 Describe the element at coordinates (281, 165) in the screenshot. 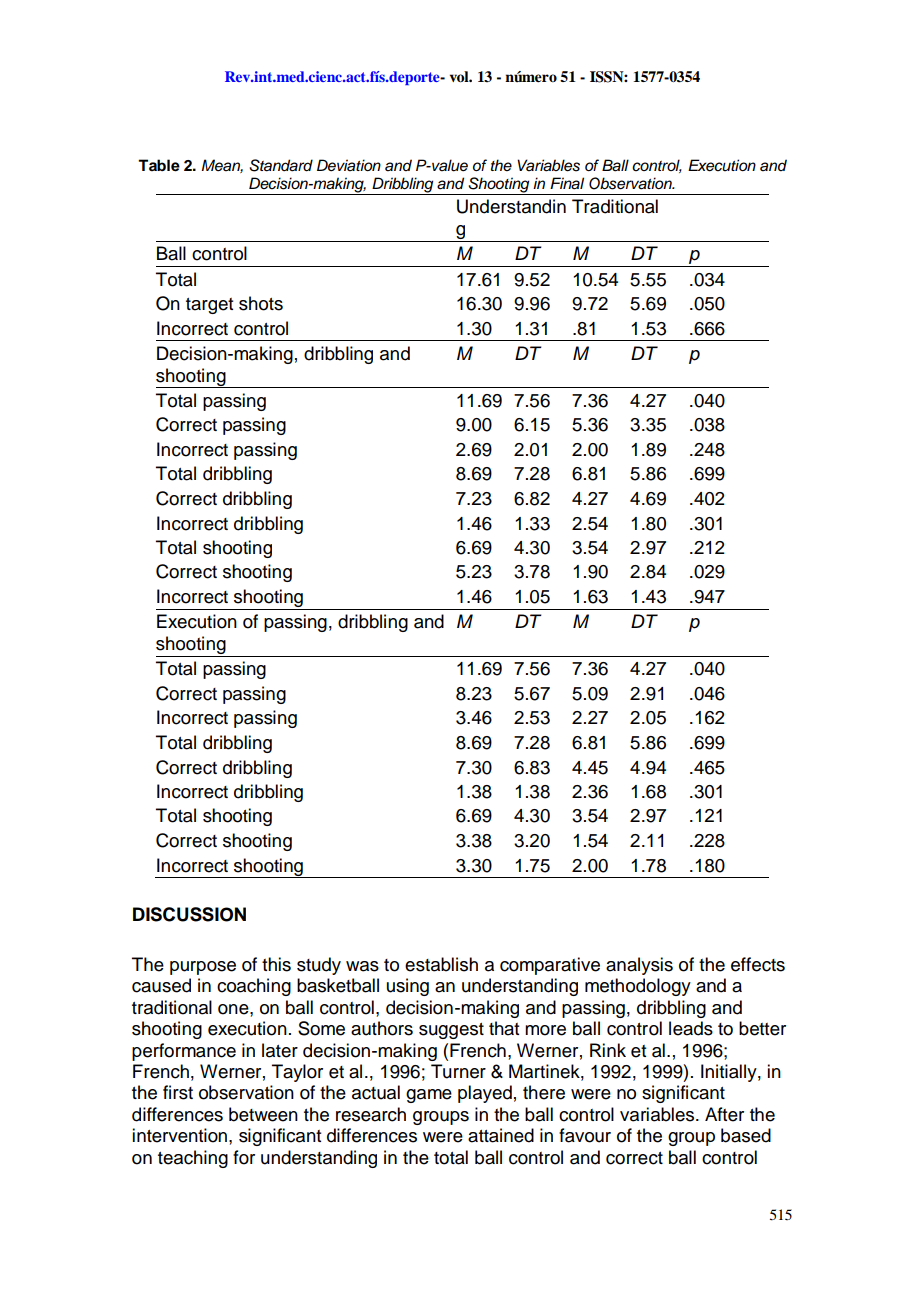

I see `Standard` at that location.
